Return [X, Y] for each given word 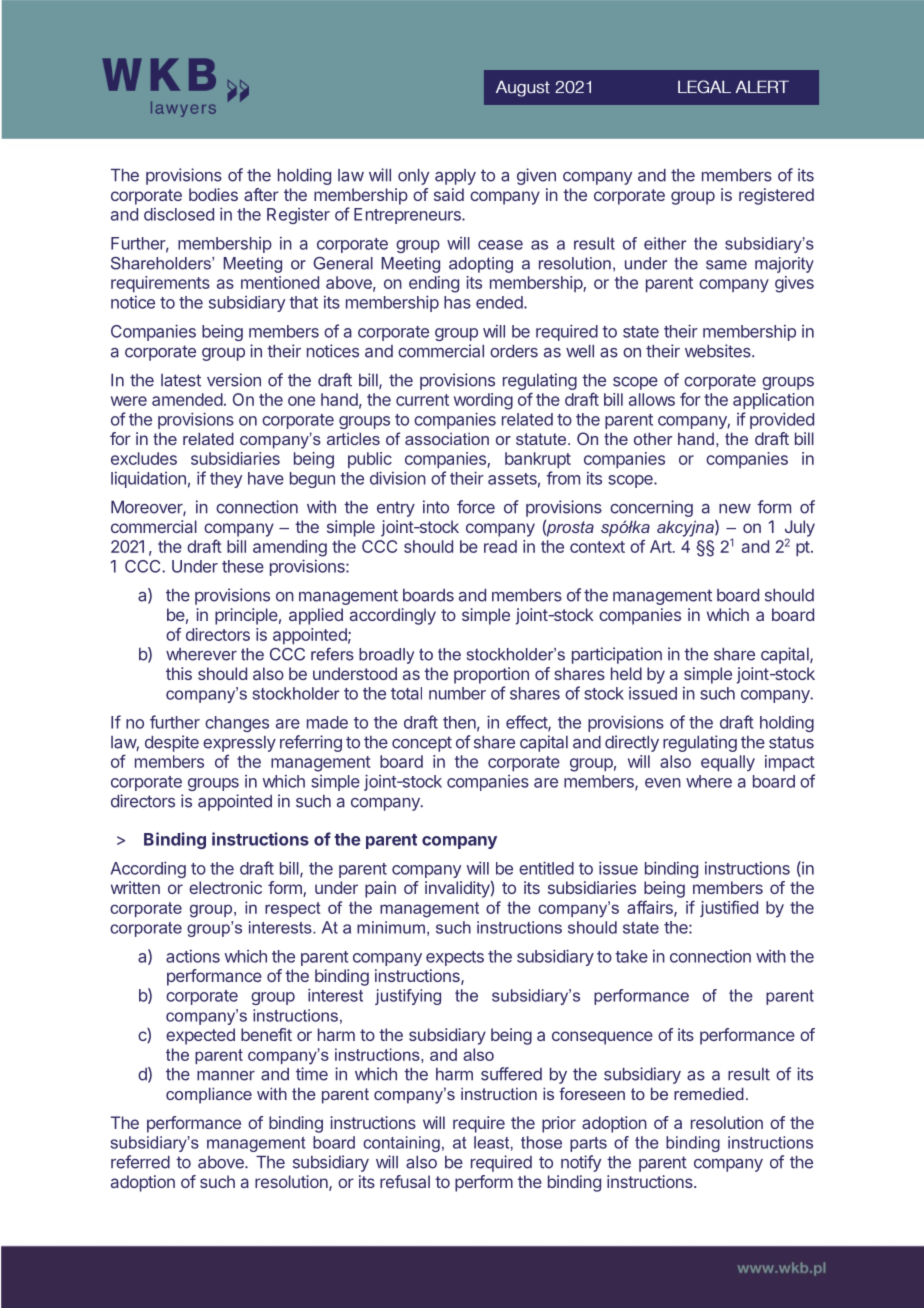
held [626, 673]
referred [140, 1162]
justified [729, 908]
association [447, 438]
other [653, 438]
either [665, 243]
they [226, 480]
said [449, 194]
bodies [213, 194]
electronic [225, 887]
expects [455, 958]
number [457, 693]
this [179, 673]
